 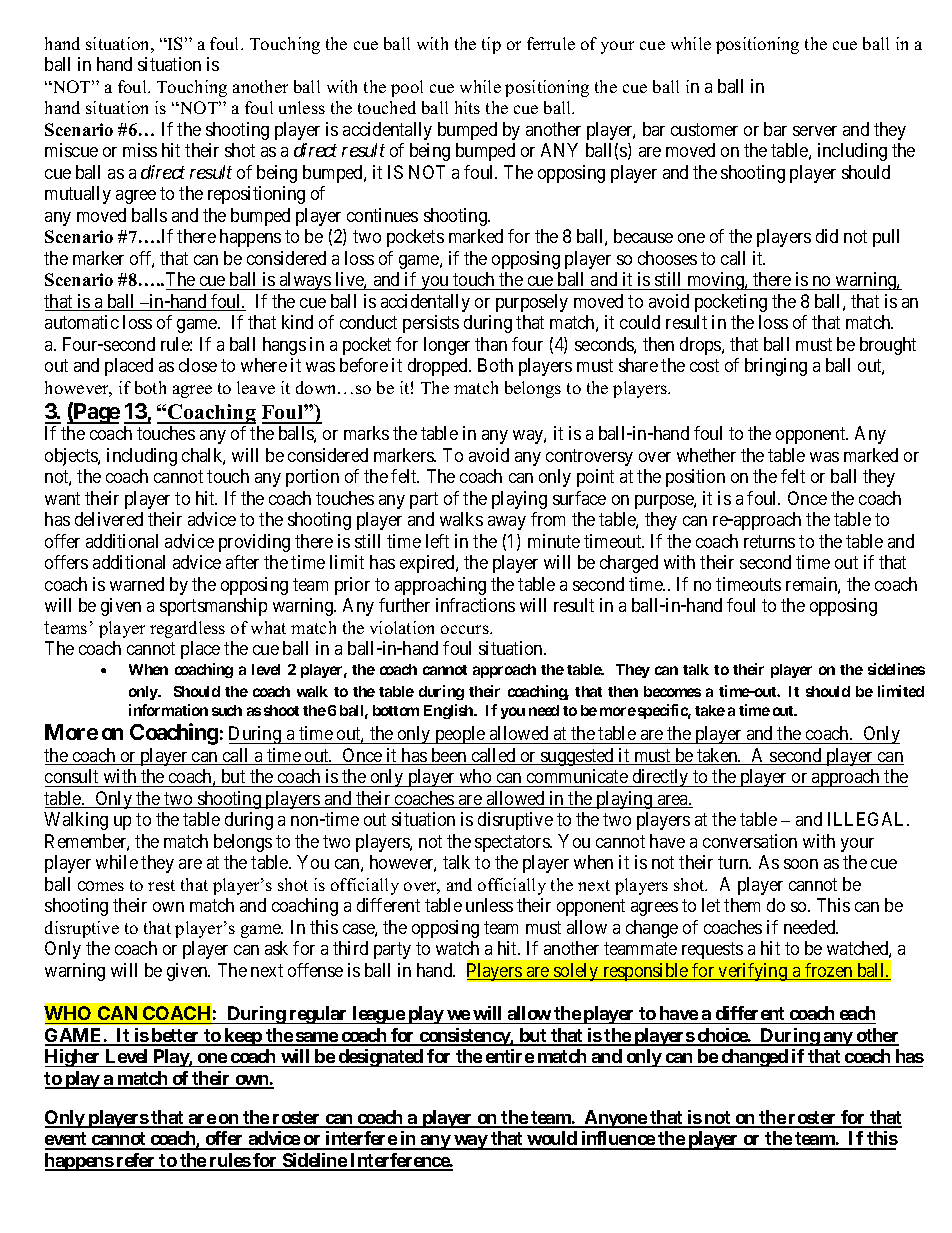 I want to click on rest, so click(x=161, y=885).
